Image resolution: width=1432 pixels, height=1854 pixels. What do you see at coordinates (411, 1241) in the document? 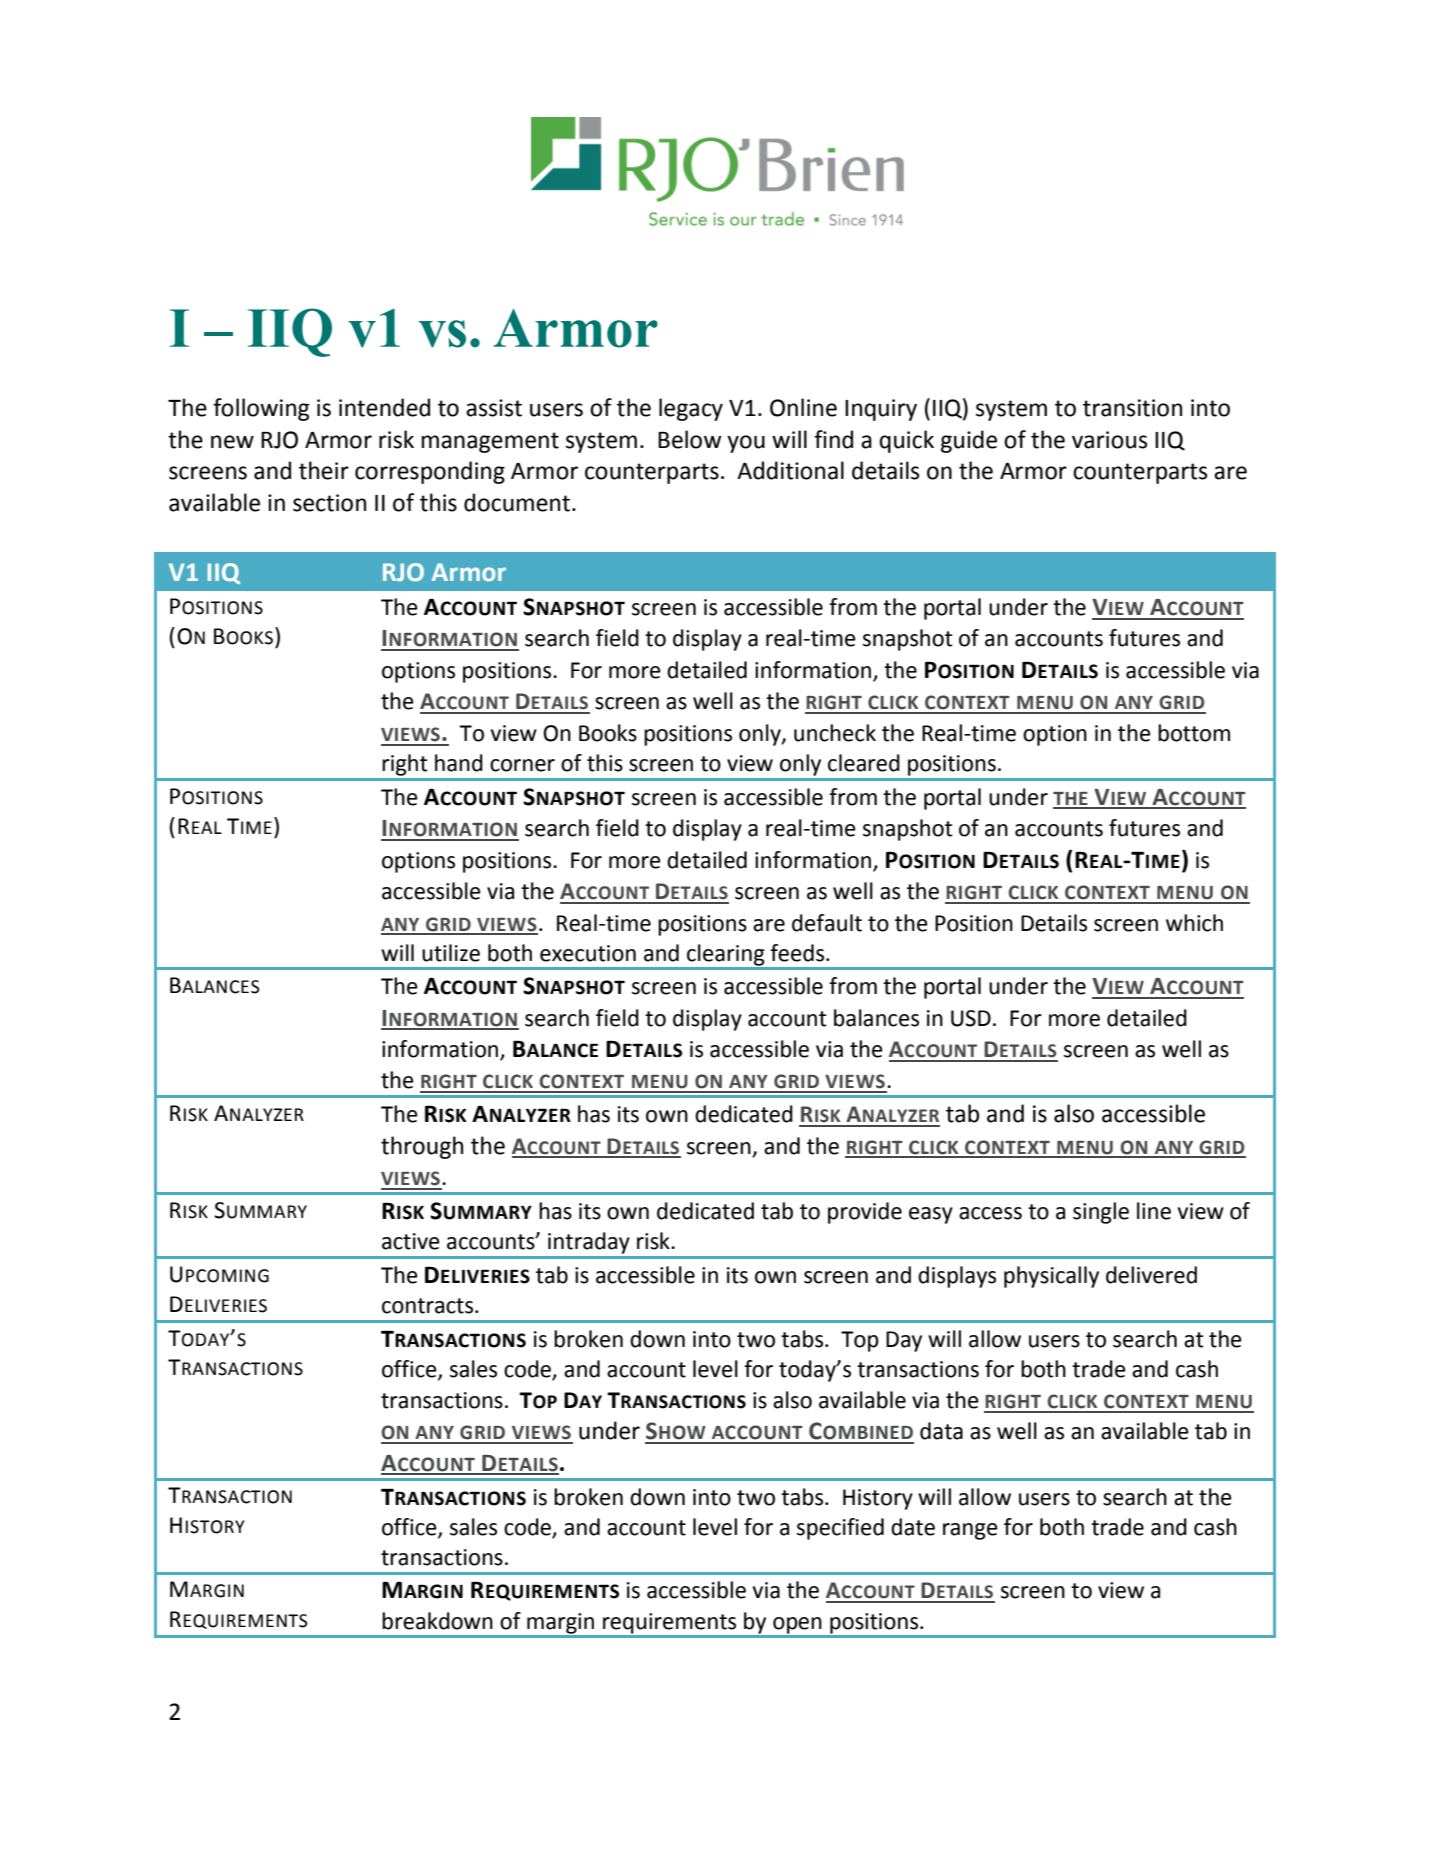
I see `active` at bounding box center [411, 1241].
